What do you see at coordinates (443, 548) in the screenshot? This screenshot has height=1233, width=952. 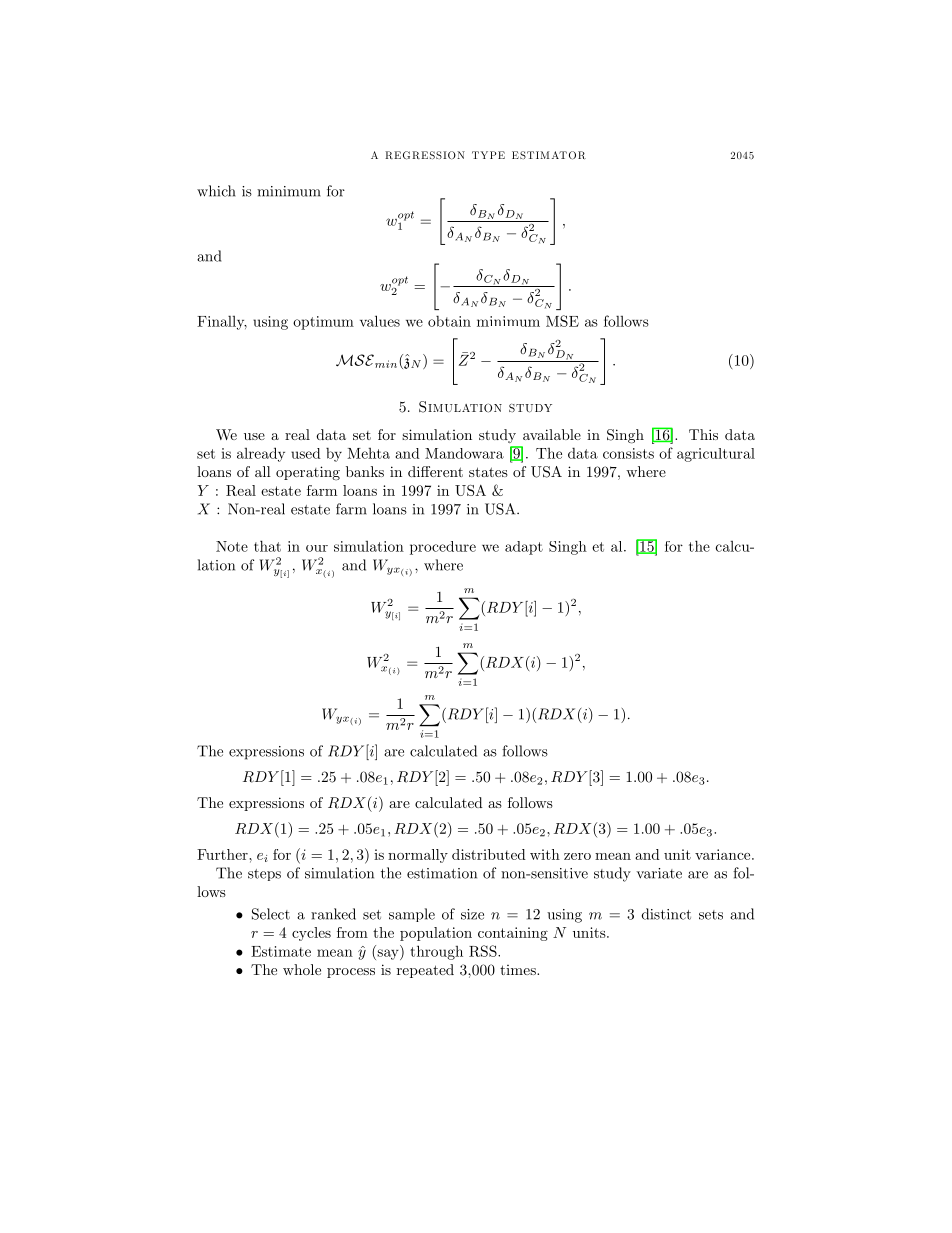 I see `procedure` at bounding box center [443, 548].
